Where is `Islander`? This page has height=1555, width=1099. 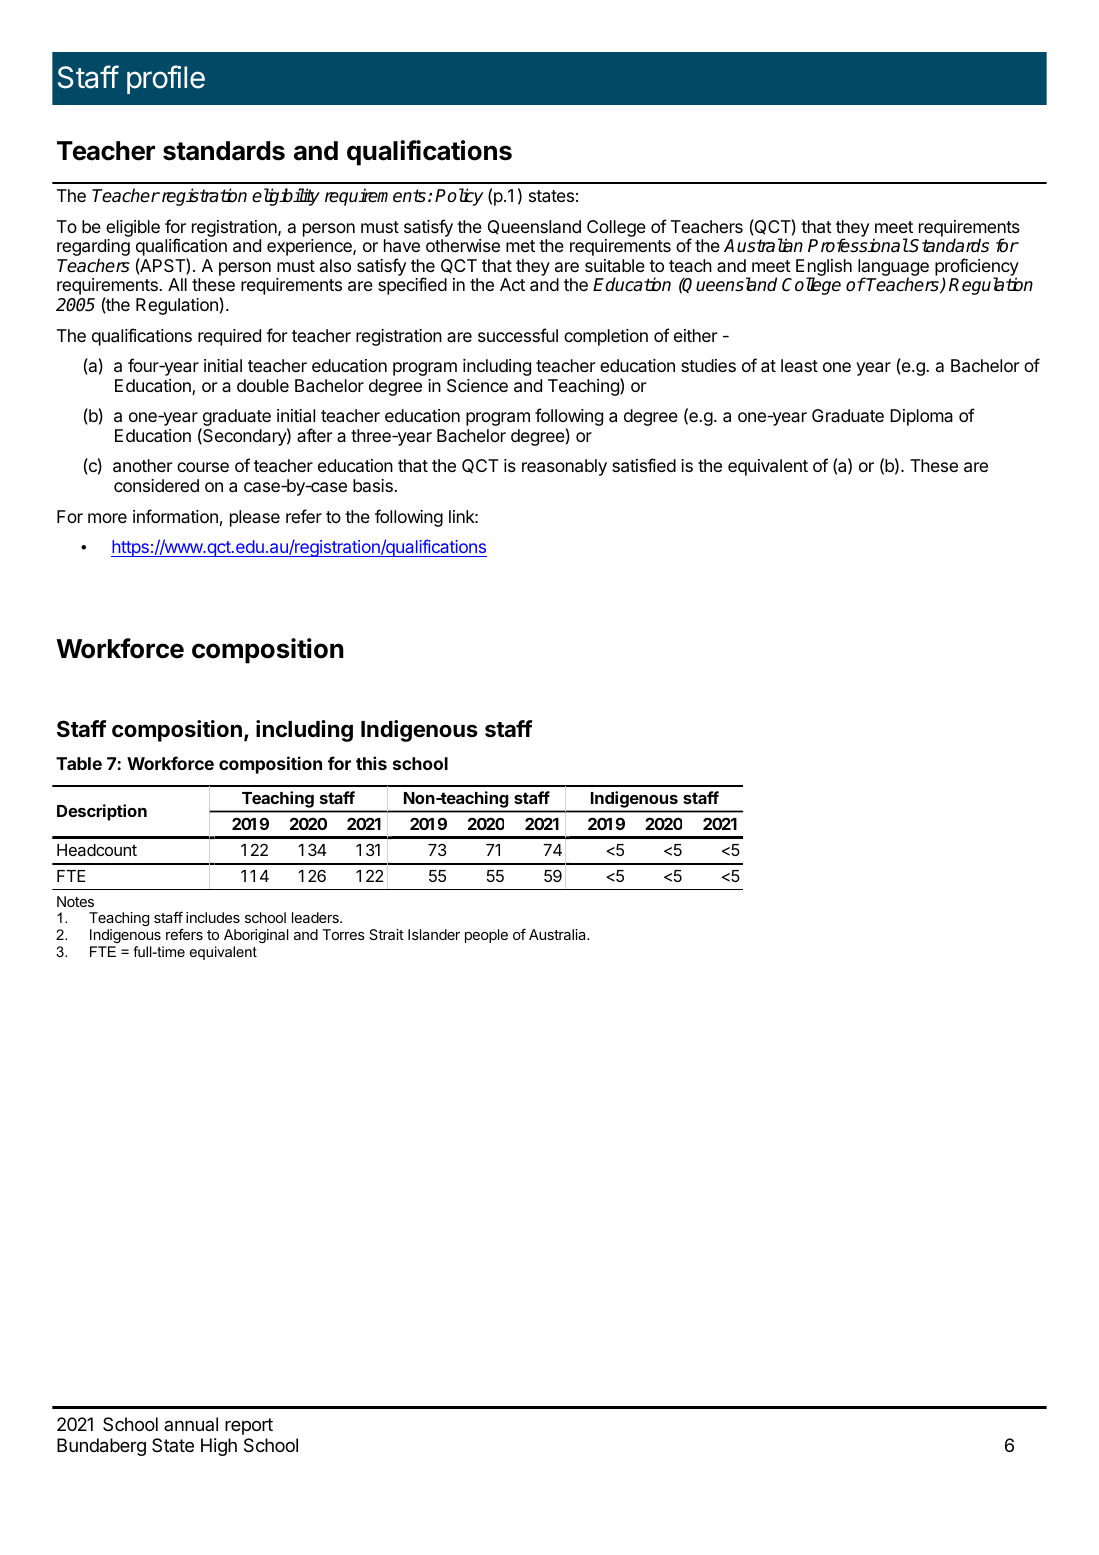
Islander is located at coordinates (434, 934).
